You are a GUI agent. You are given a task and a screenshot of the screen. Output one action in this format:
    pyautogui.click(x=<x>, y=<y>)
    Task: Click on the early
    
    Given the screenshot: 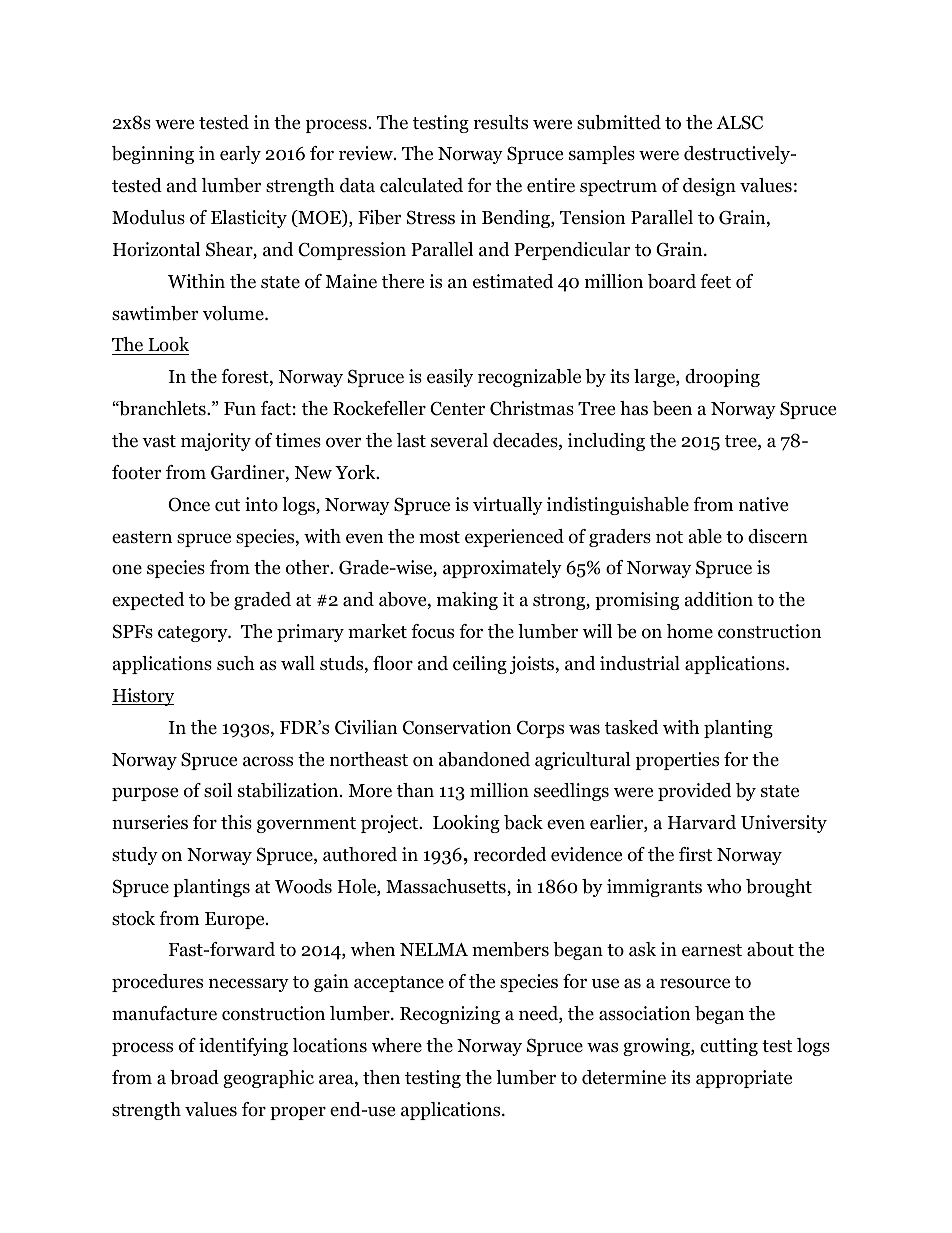 What is the action you would take?
    pyautogui.click(x=240, y=155)
